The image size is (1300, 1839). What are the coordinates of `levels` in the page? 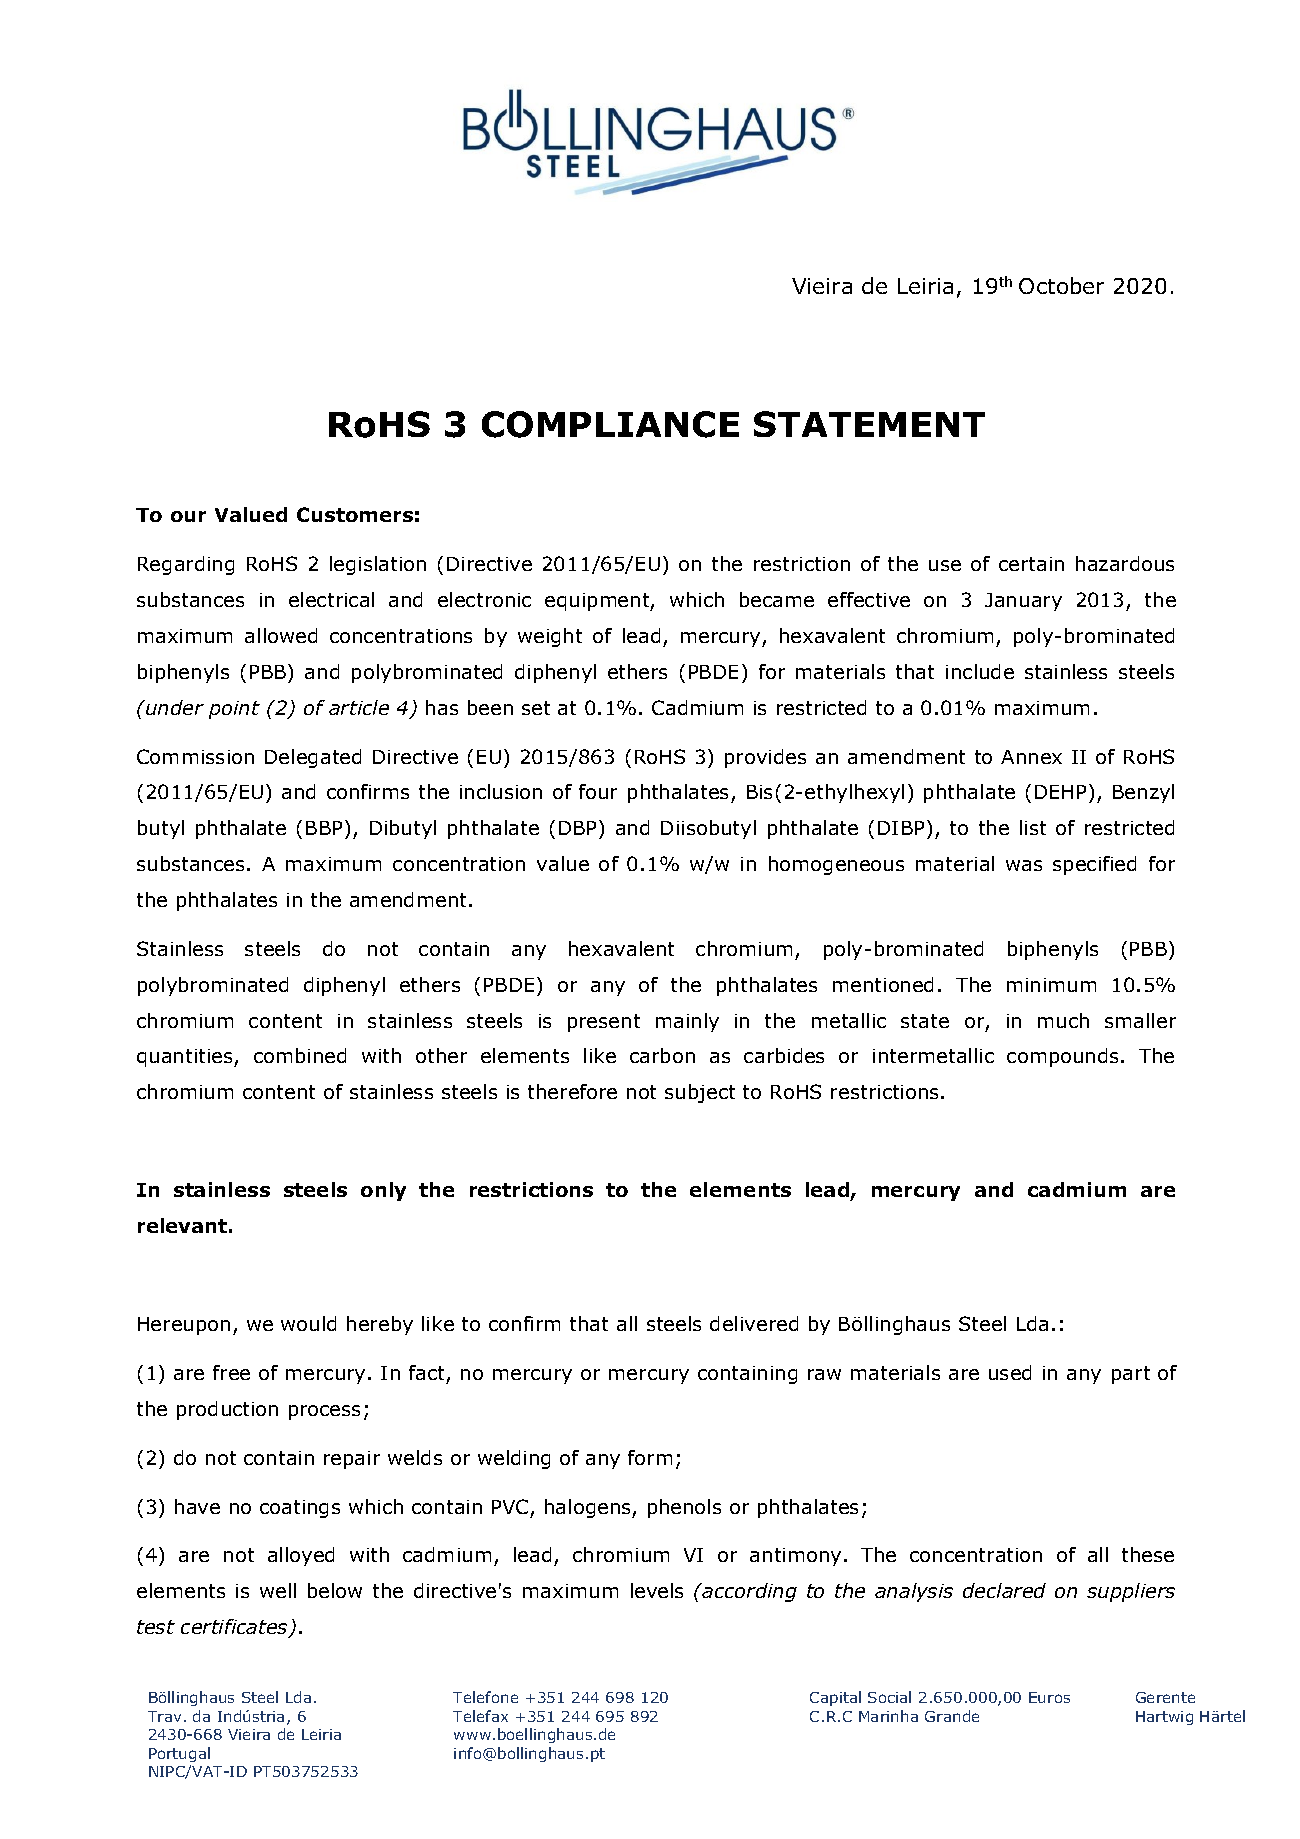 It's located at (657, 1590).
